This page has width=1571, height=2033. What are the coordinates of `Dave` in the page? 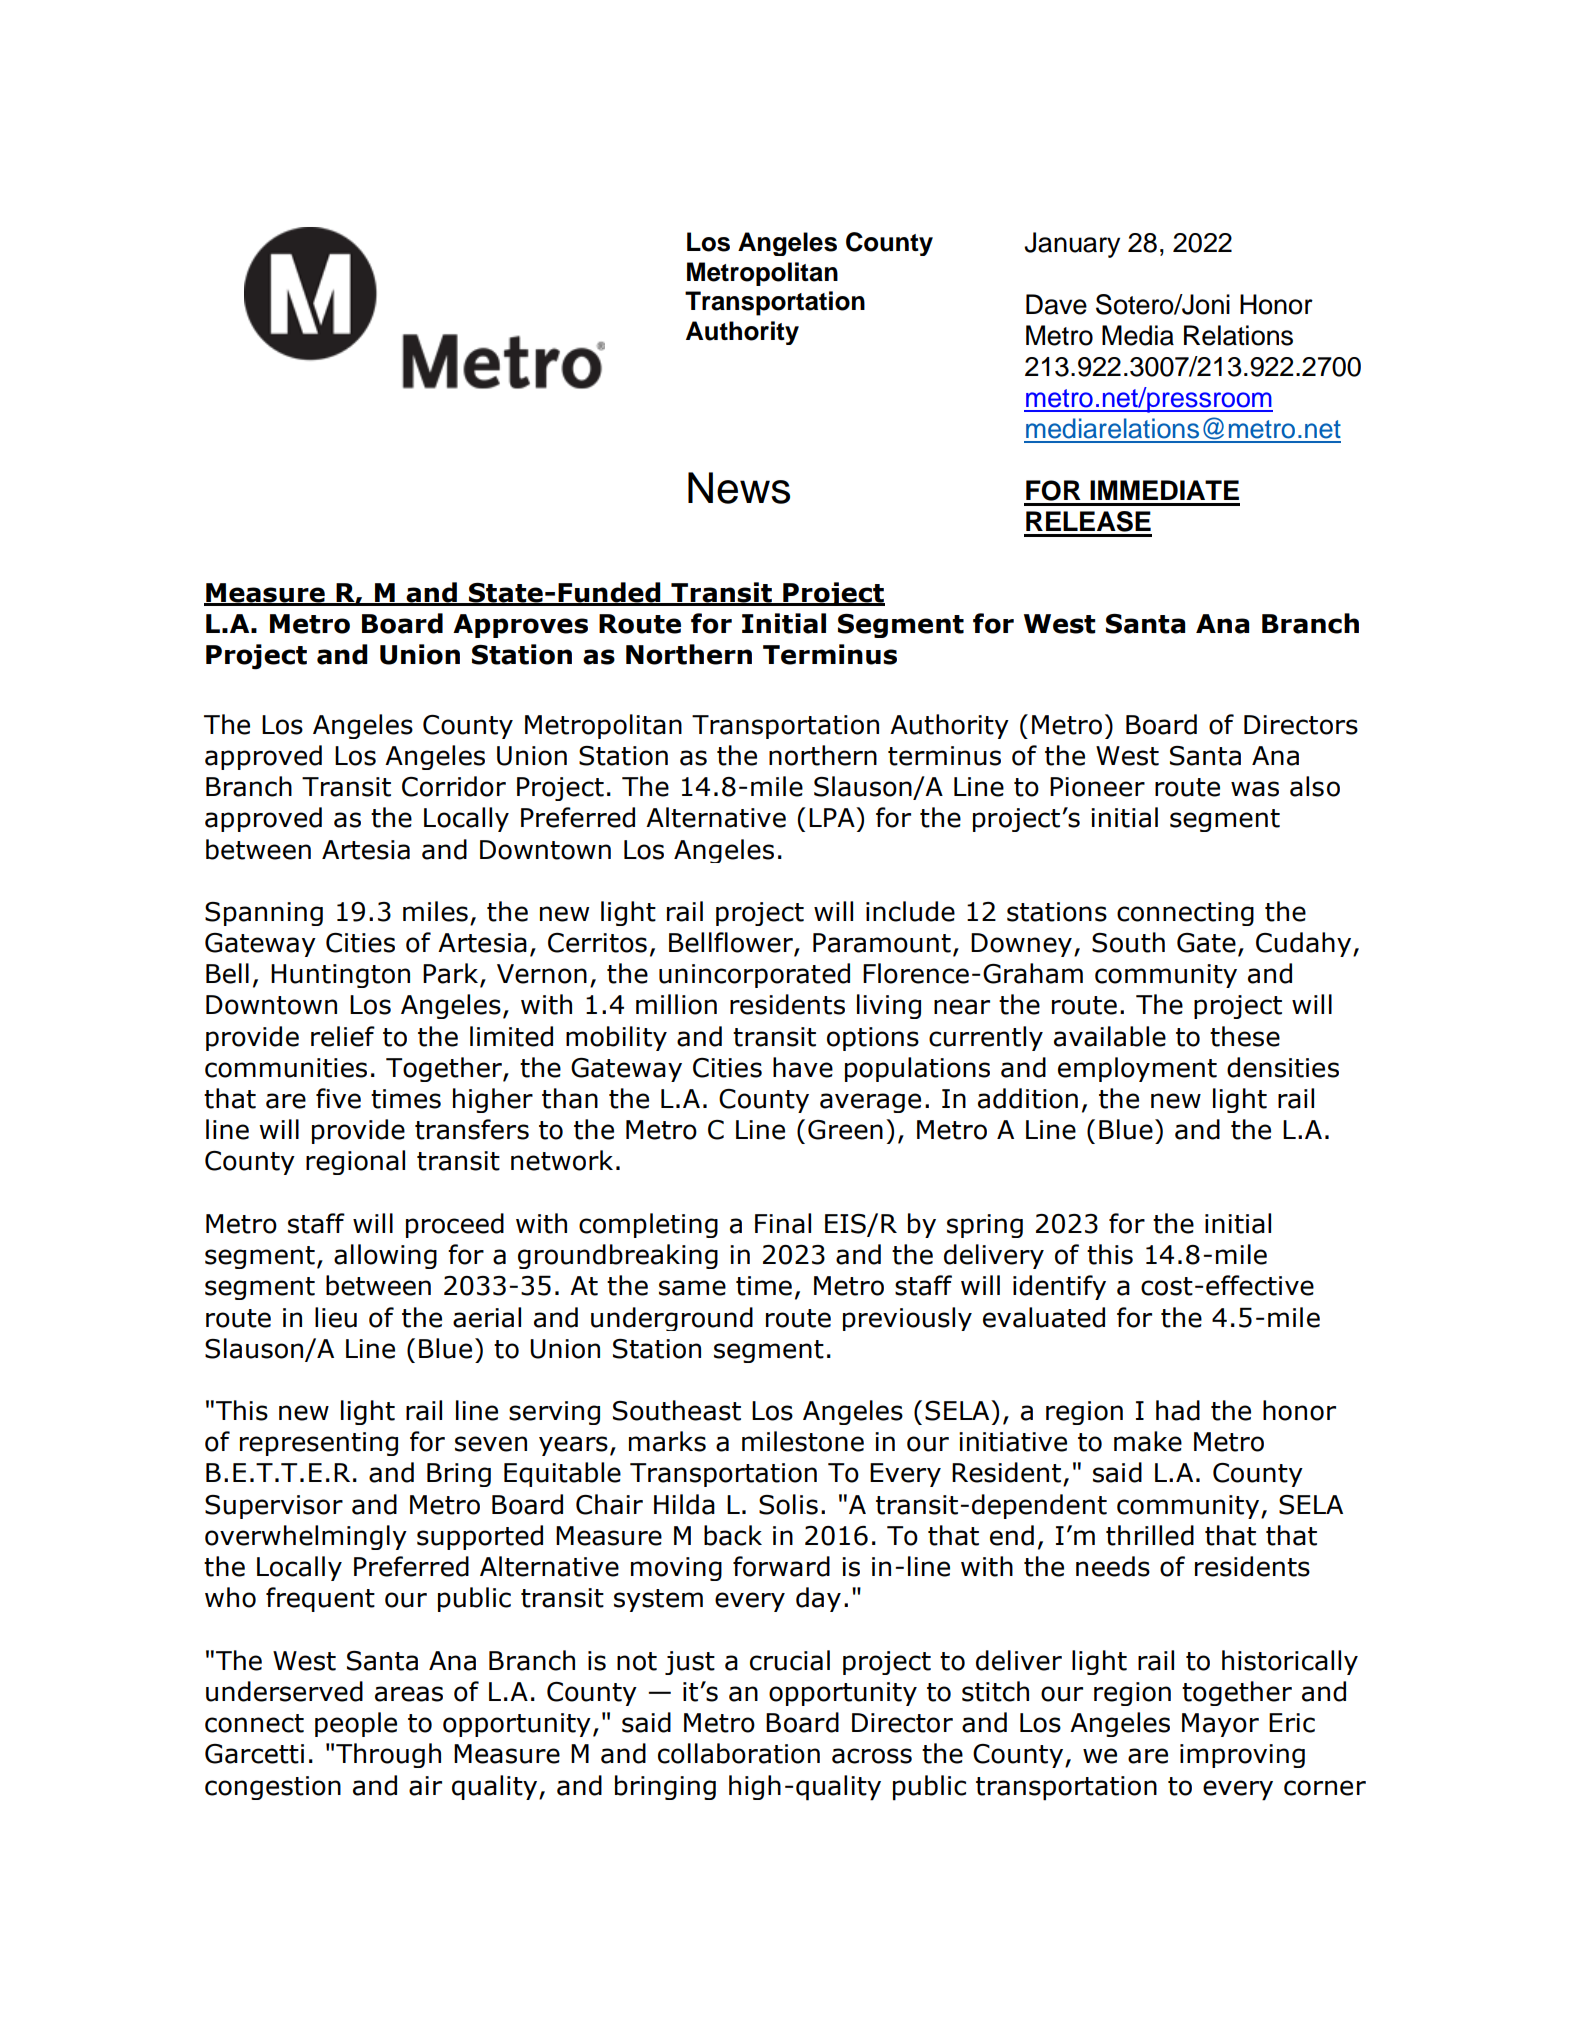 It's located at (1056, 304).
